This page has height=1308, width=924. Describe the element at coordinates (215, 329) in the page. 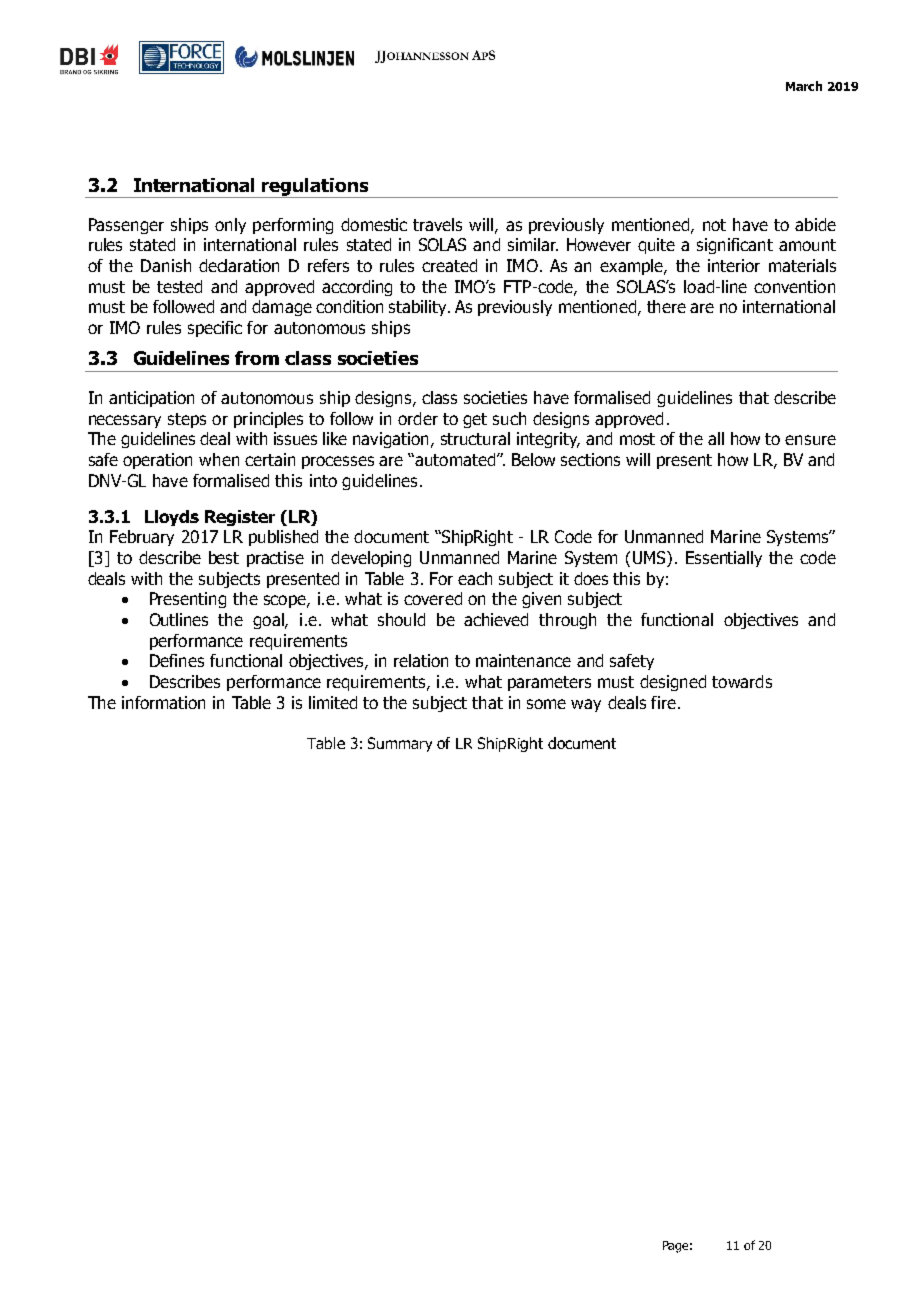

I see `specific` at that location.
